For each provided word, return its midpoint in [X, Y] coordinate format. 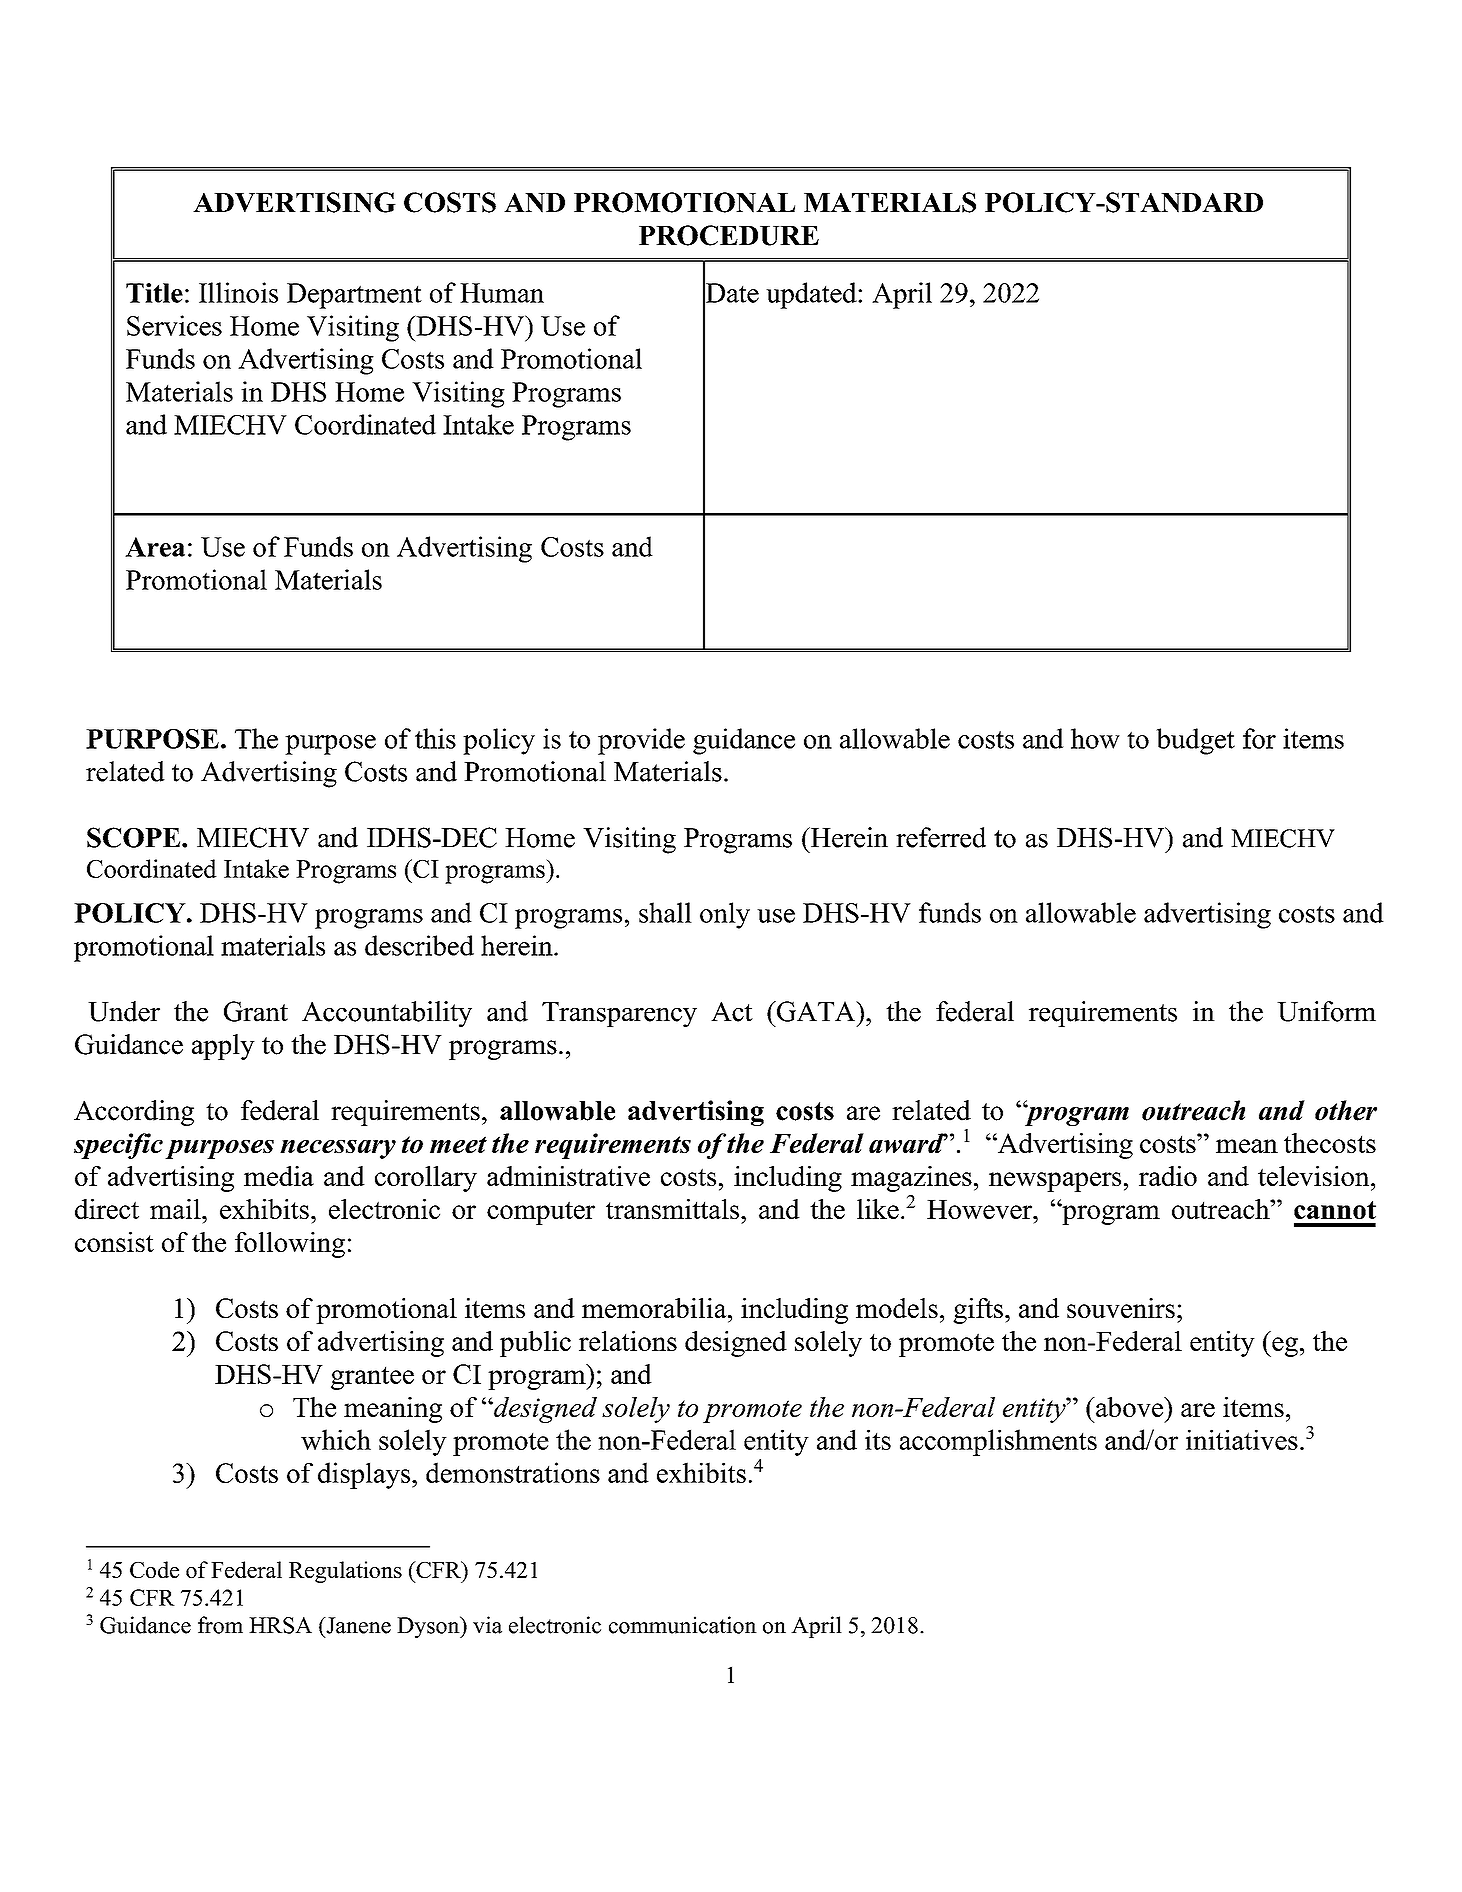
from [220, 1625]
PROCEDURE [729, 235]
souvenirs [1121, 1308]
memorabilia [655, 1308]
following [290, 1245]
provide [641, 741]
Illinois [238, 292]
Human [502, 293]
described [419, 945]
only [725, 915]
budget [1195, 741]
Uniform [1326, 1011]
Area [155, 547]
